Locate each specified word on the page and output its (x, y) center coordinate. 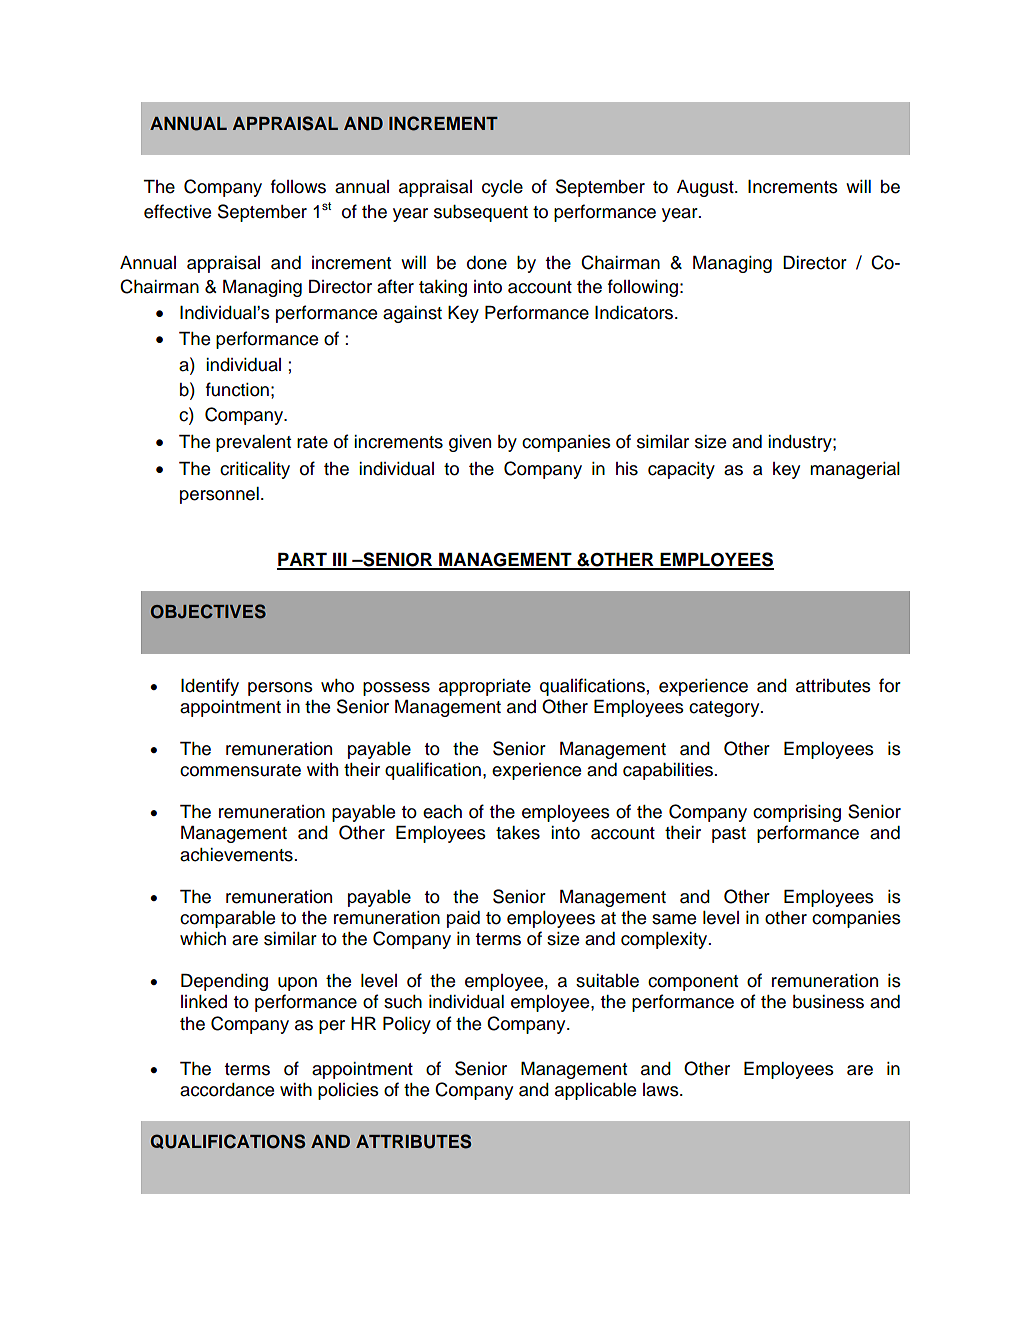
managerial (855, 470)
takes (518, 833)
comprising (797, 813)
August (706, 188)
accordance (227, 1090)
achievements (236, 855)
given (470, 443)
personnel (219, 495)
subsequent (481, 213)
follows (298, 186)
